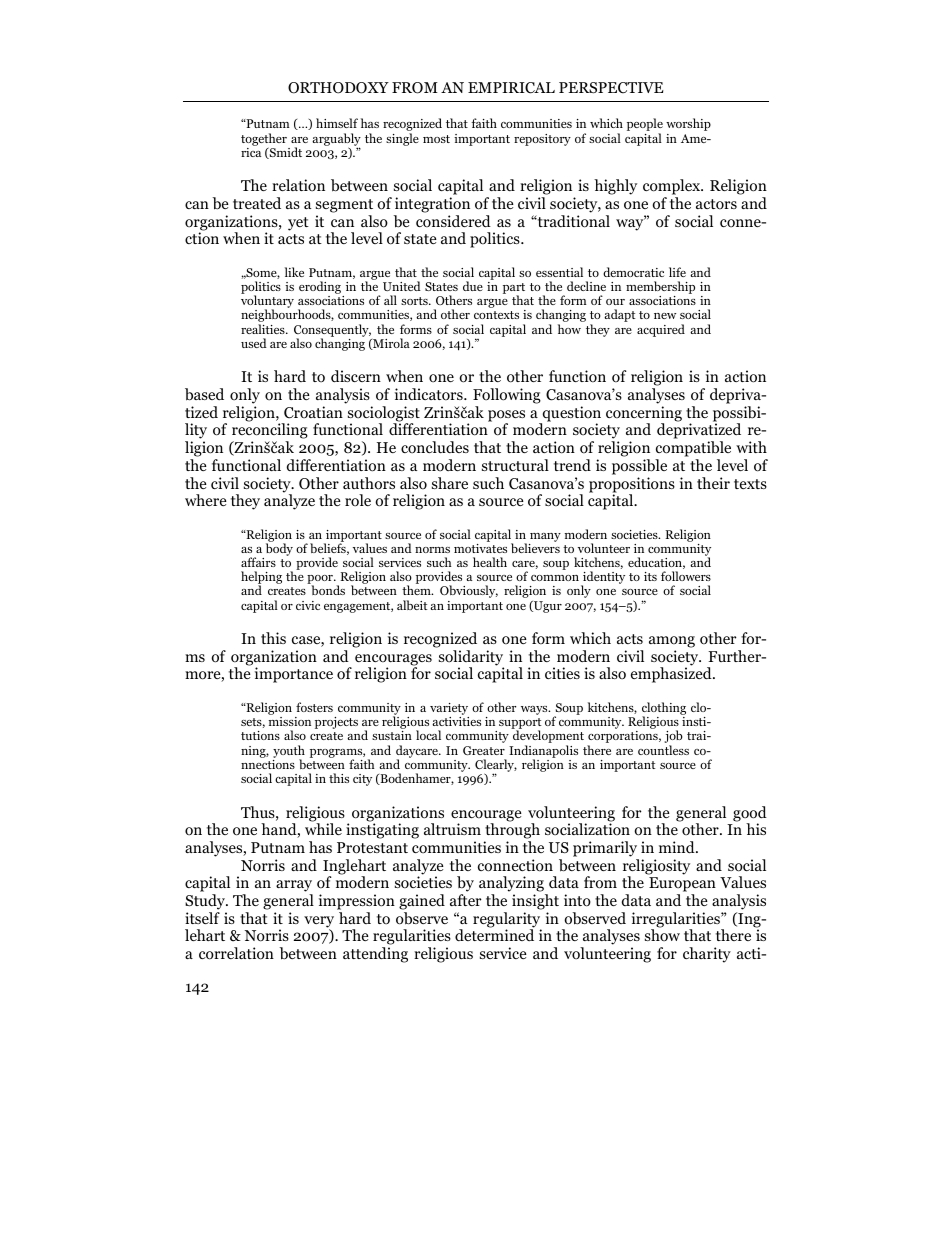 Image resolution: width=952 pixels, height=1233 pixels. I want to click on their, so click(713, 483).
